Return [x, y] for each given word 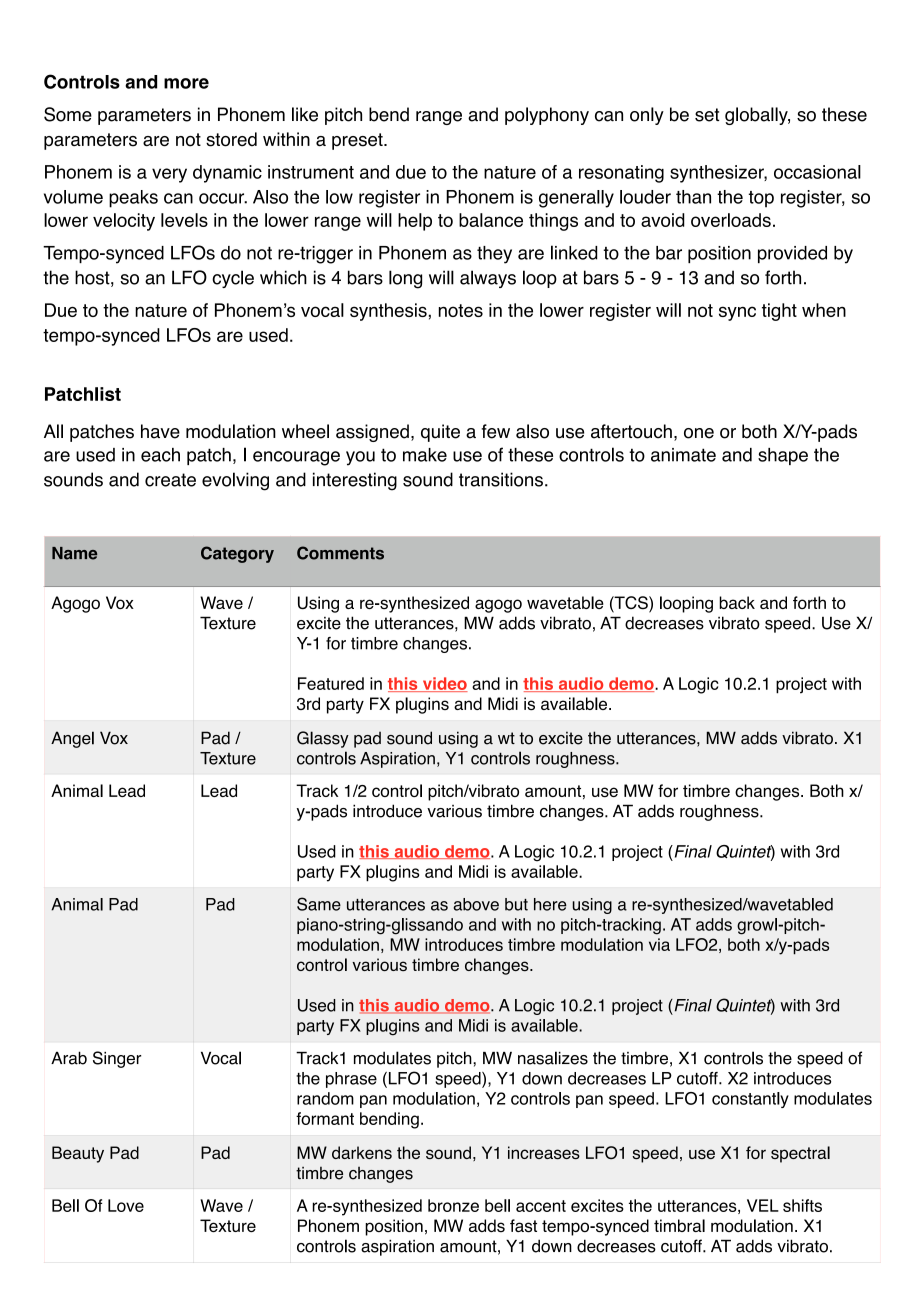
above [476, 904]
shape [783, 456]
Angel [72, 739]
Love [126, 1205]
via [659, 944]
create [170, 480]
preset [358, 141]
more [186, 83]
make [425, 455]
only [647, 116]
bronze [453, 1205]
